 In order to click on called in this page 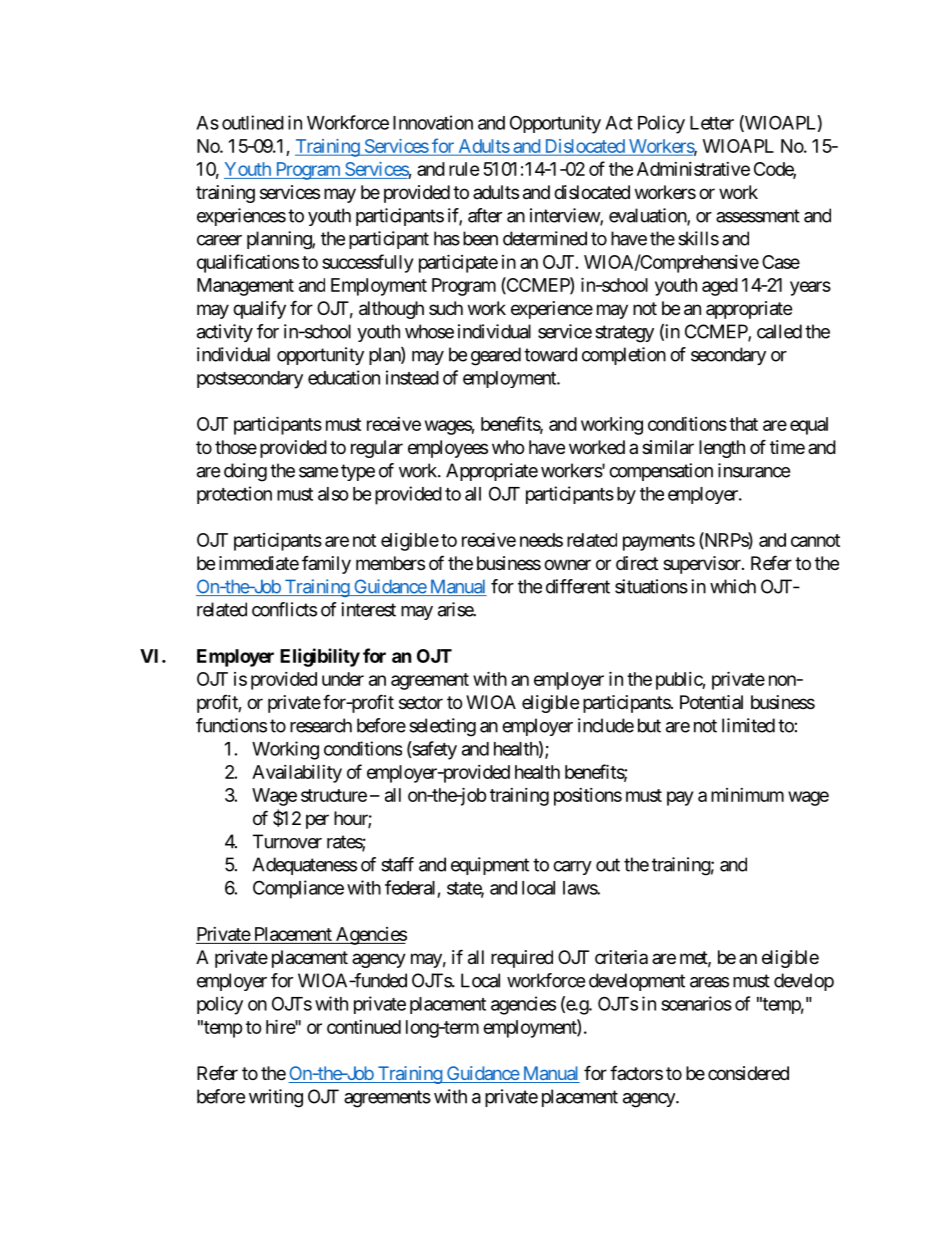, I will do `click(779, 331)`.
